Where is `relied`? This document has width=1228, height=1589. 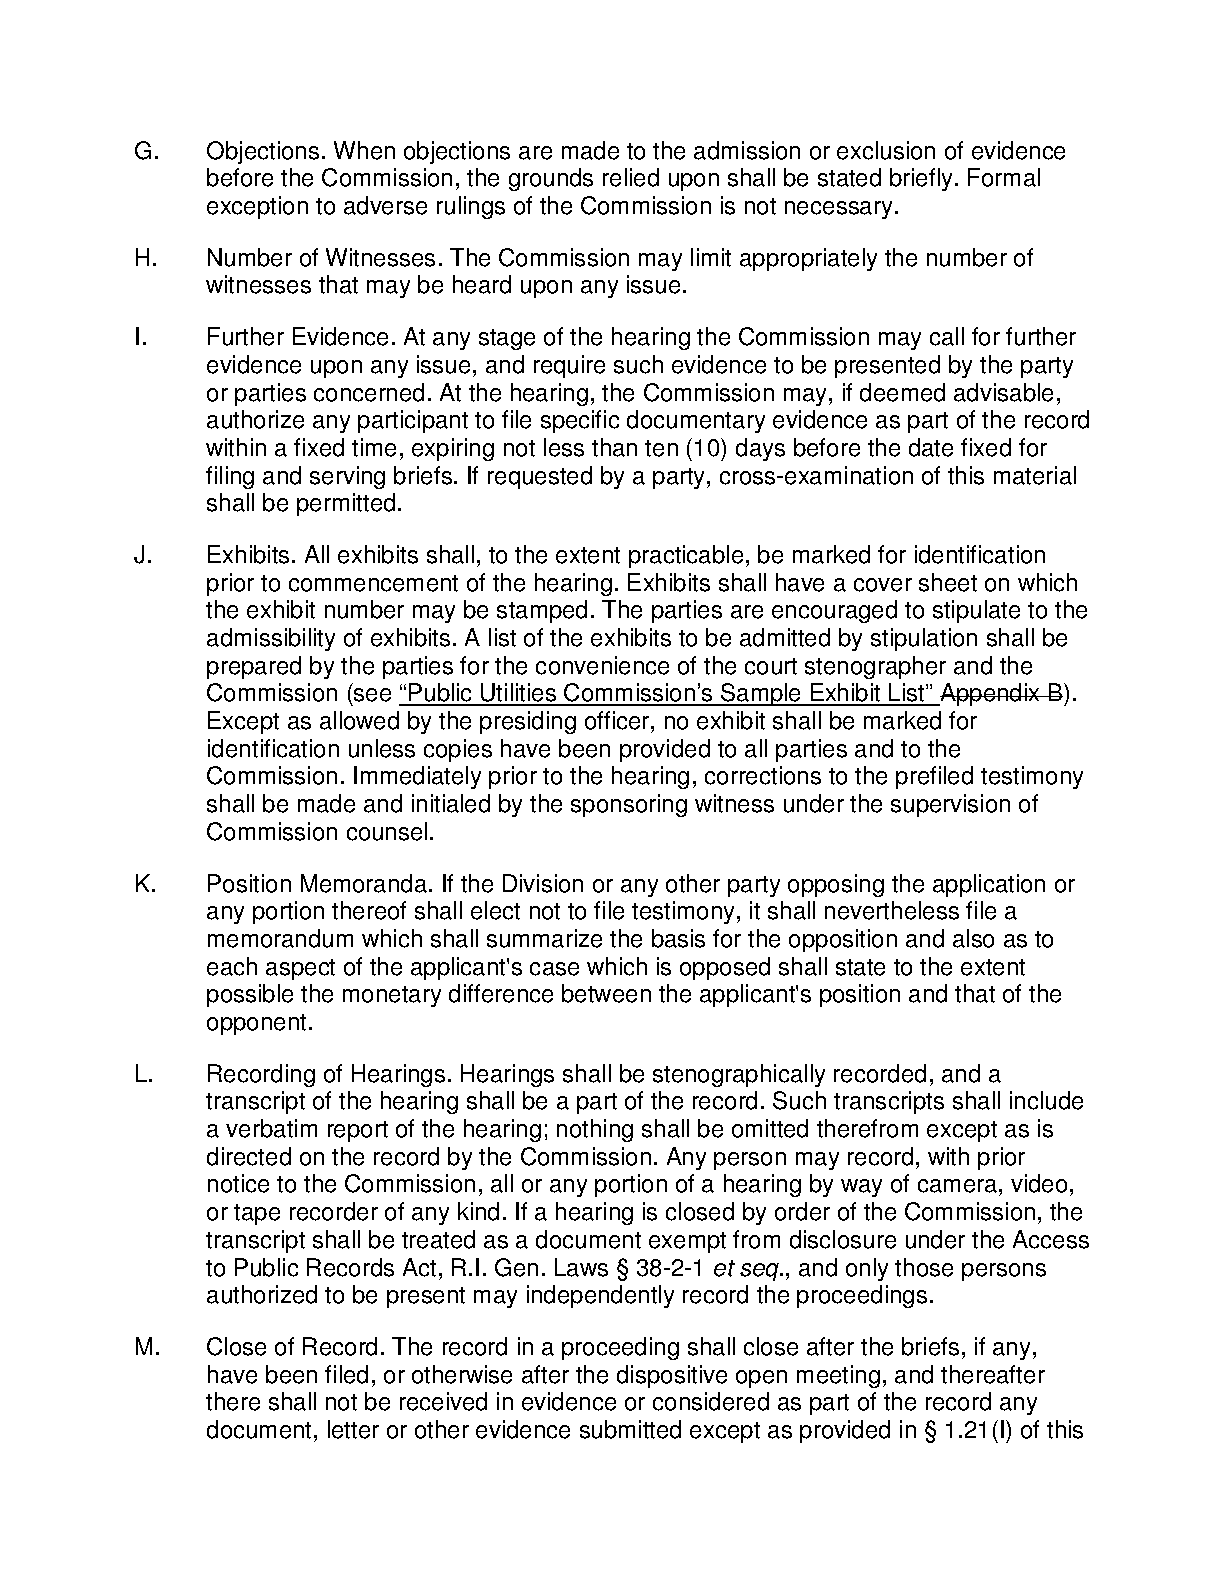 relied is located at coordinates (631, 177).
